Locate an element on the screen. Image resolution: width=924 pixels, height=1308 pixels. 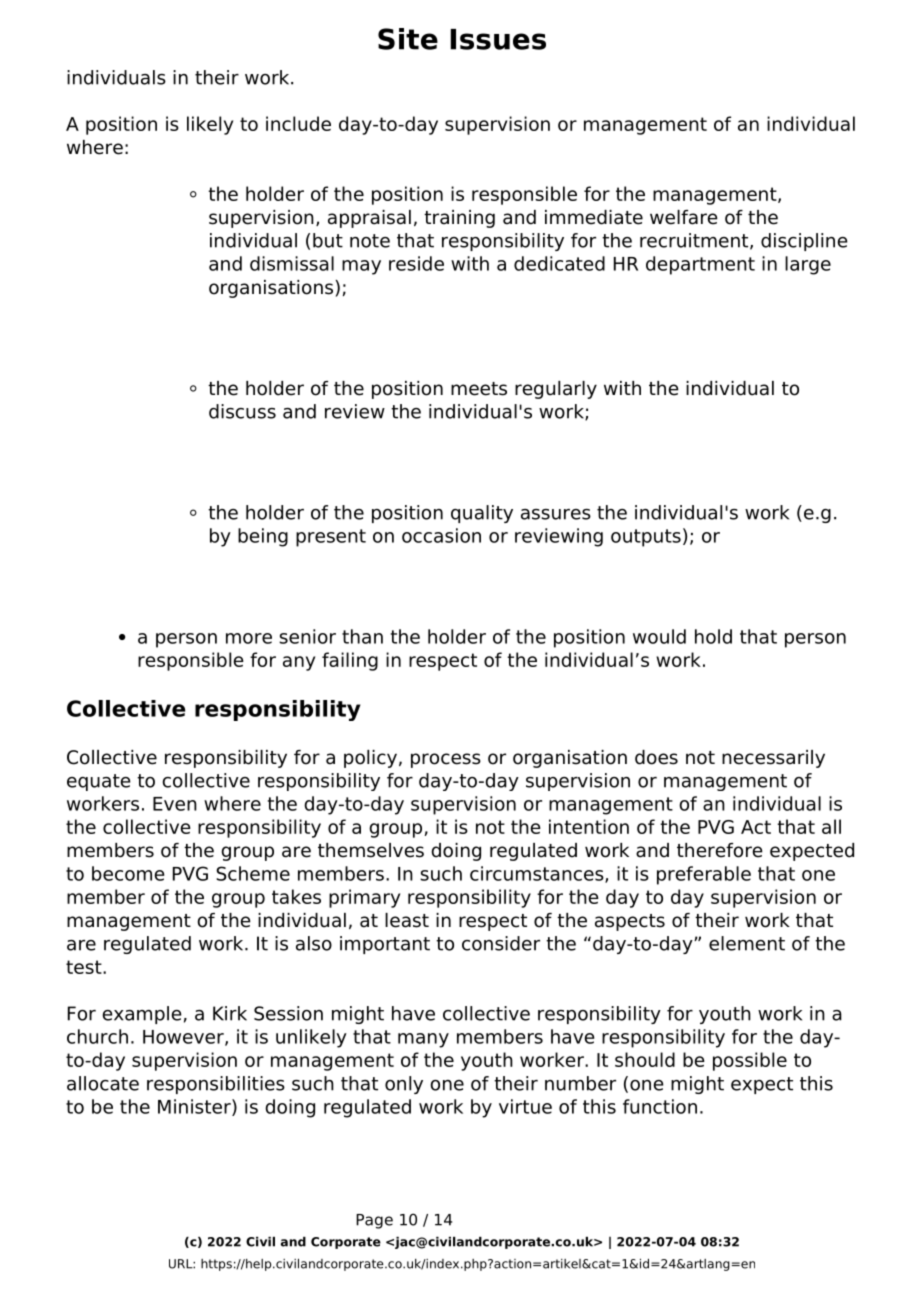
become is located at coordinates (128, 873).
